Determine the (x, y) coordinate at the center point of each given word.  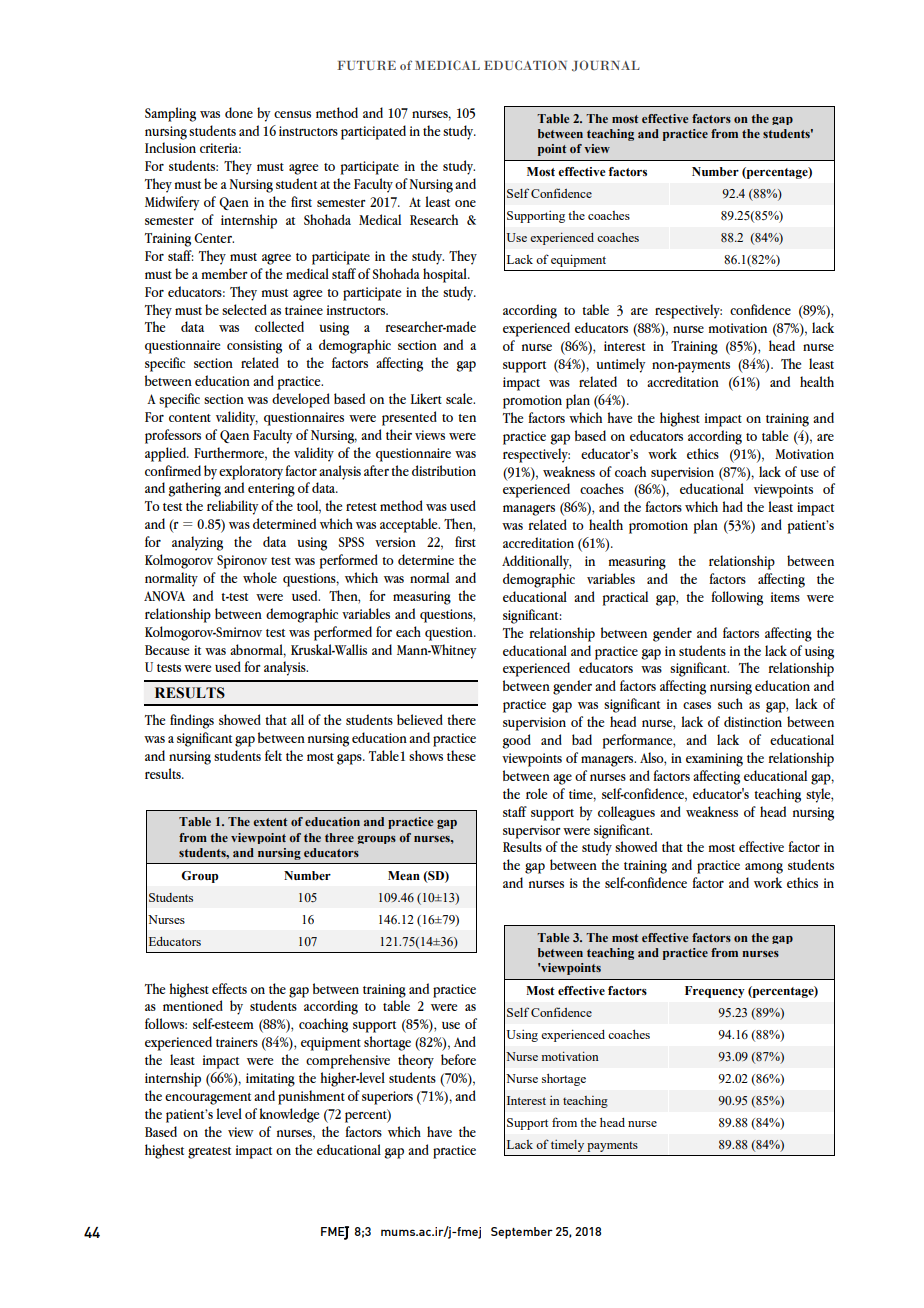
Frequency (715, 992)
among (764, 868)
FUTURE (366, 65)
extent (270, 822)
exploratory (251, 472)
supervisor (532, 832)
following (737, 598)
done (239, 112)
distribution (444, 470)
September (522, 1233)
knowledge (289, 1115)
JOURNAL (606, 66)
